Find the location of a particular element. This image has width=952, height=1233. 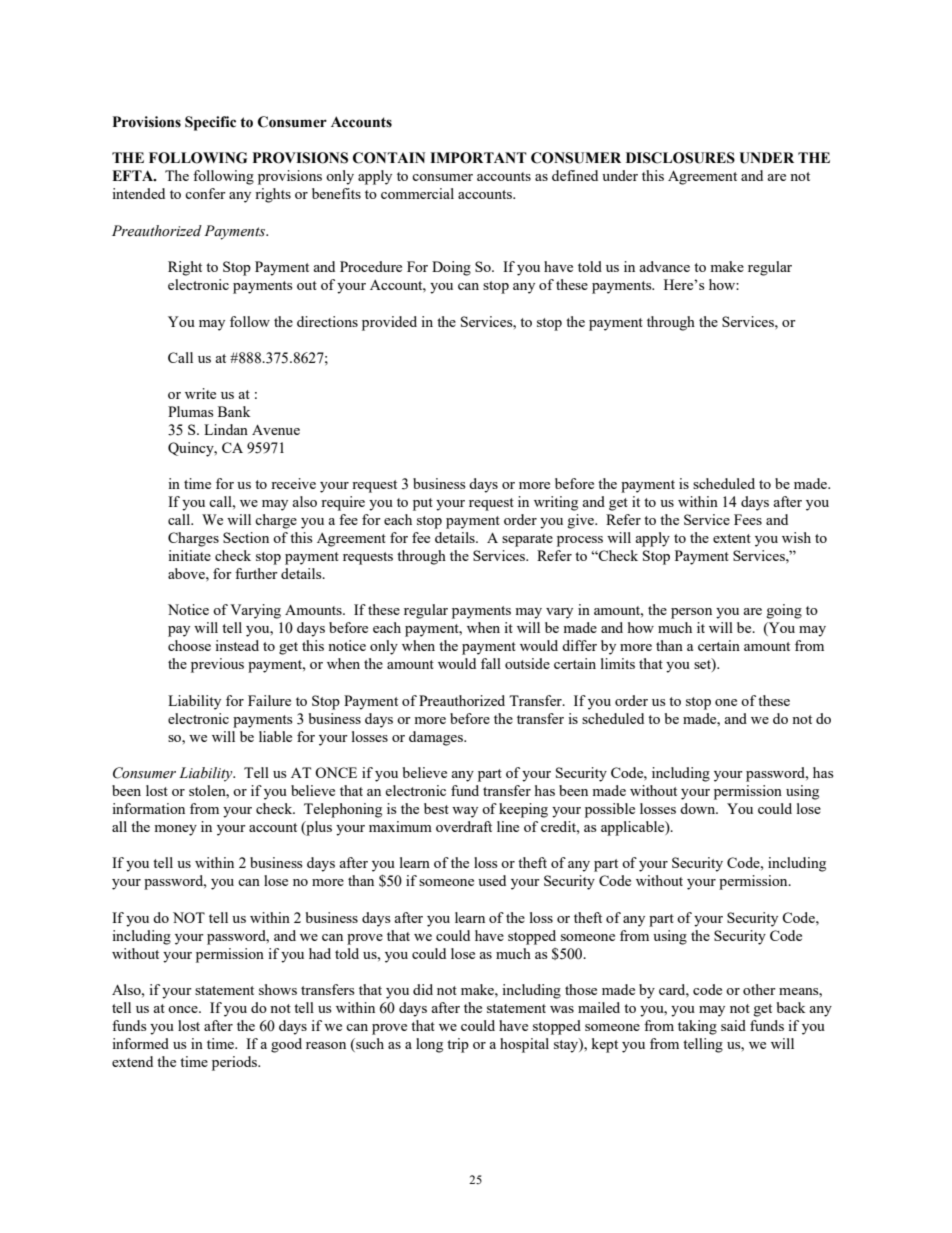

Specific is located at coordinates (210, 123).
